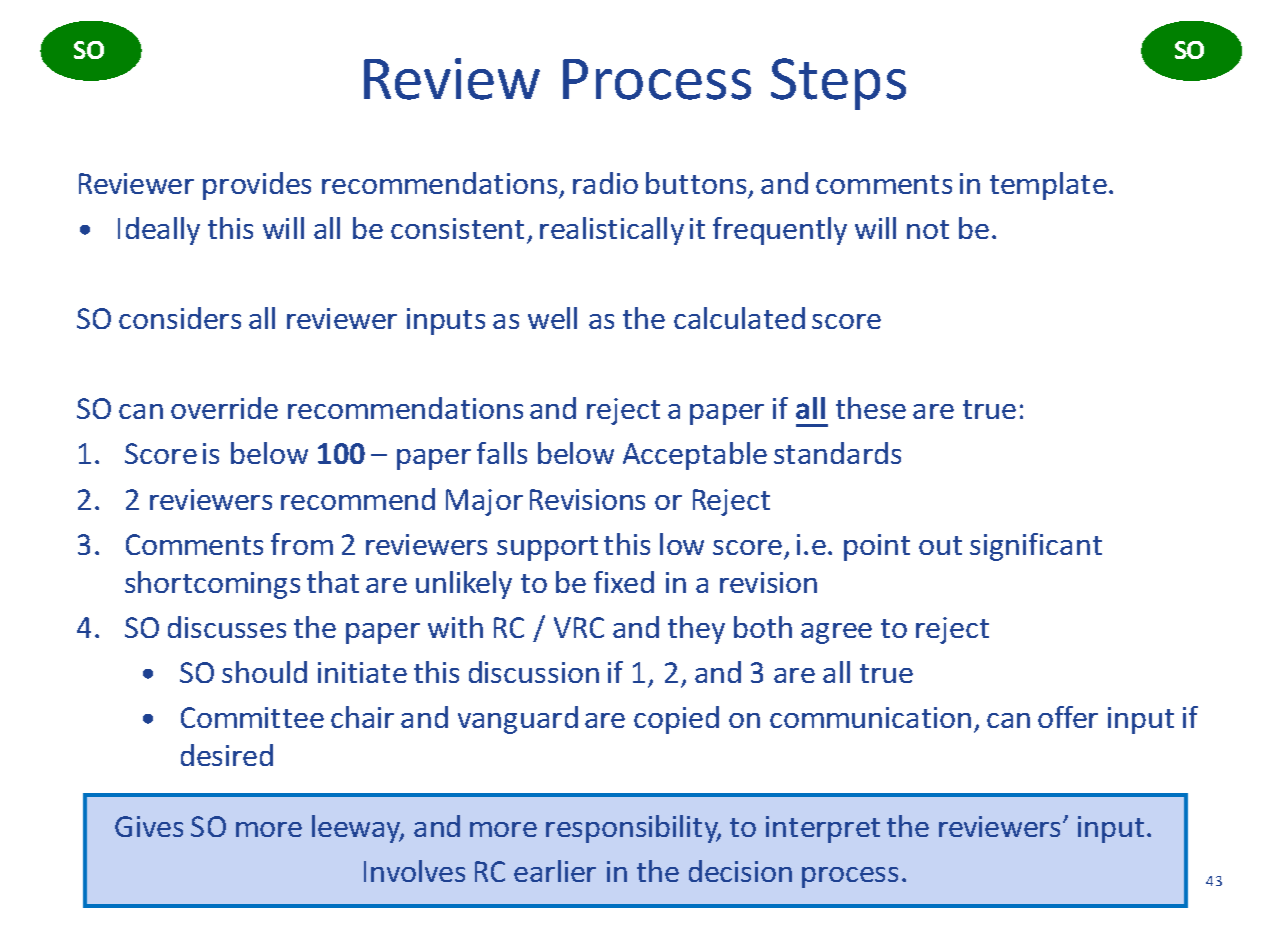 The height and width of the image is (952, 1270). Describe the element at coordinates (534, 672) in the image. I see `discussion` at that location.
